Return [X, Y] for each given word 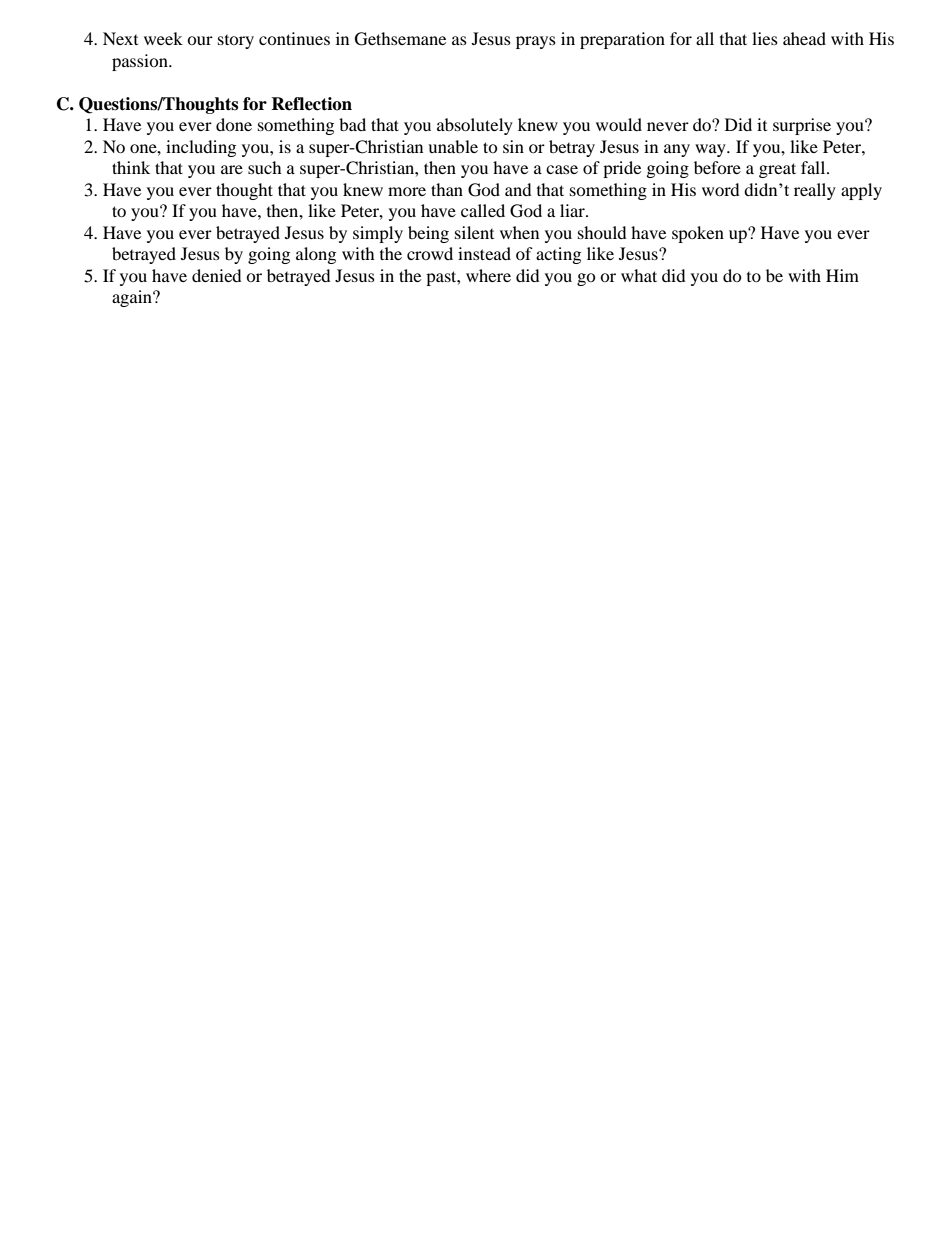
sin [513, 146]
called [483, 210]
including [201, 148]
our [200, 40]
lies [765, 38]
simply [378, 234]
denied [217, 275]
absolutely [475, 126]
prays [536, 42]
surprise [802, 126]
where [488, 275]
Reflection [311, 104]
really [815, 191]
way [711, 150]
